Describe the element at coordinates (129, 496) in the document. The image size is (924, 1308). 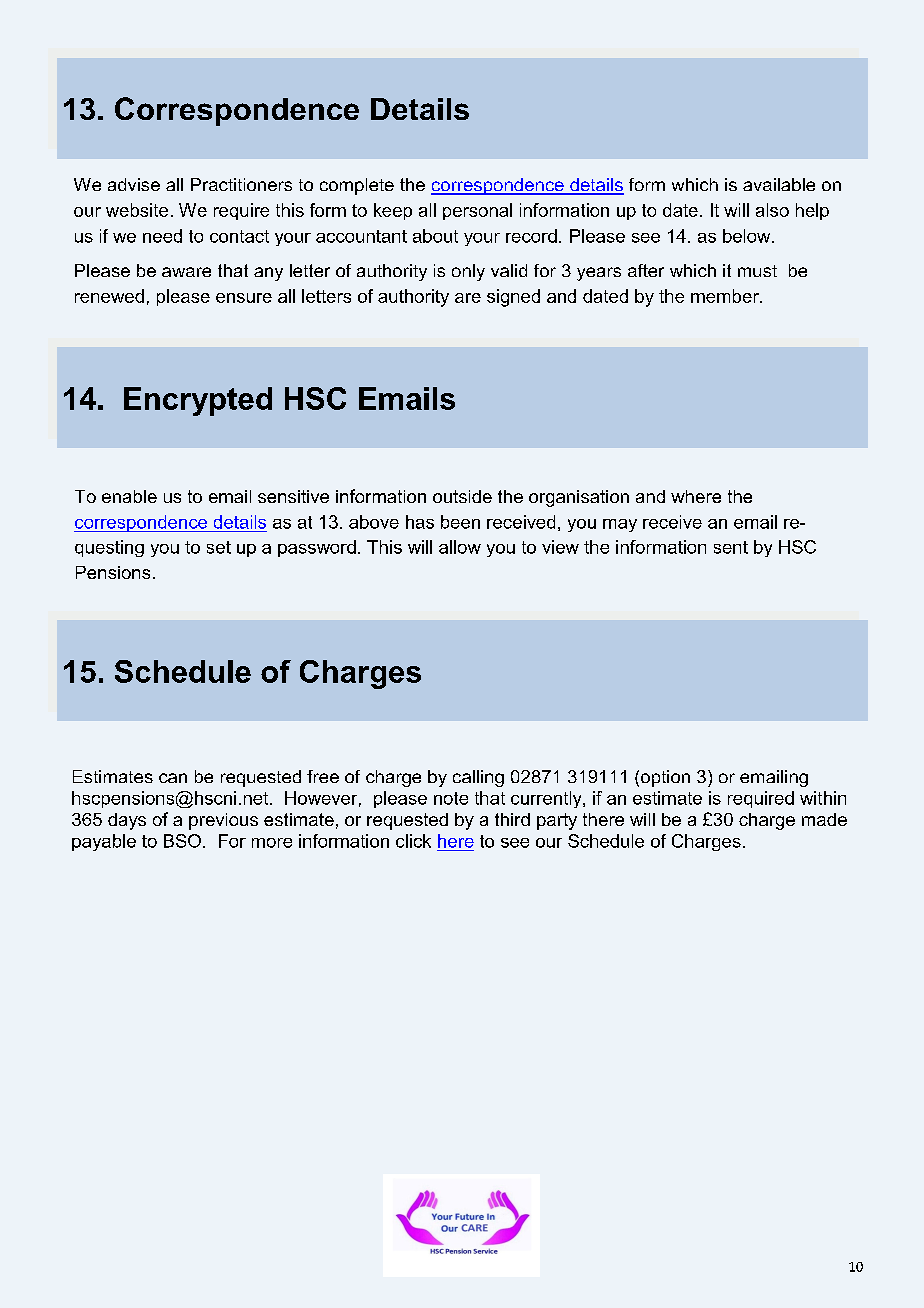
I see `enable` at that location.
